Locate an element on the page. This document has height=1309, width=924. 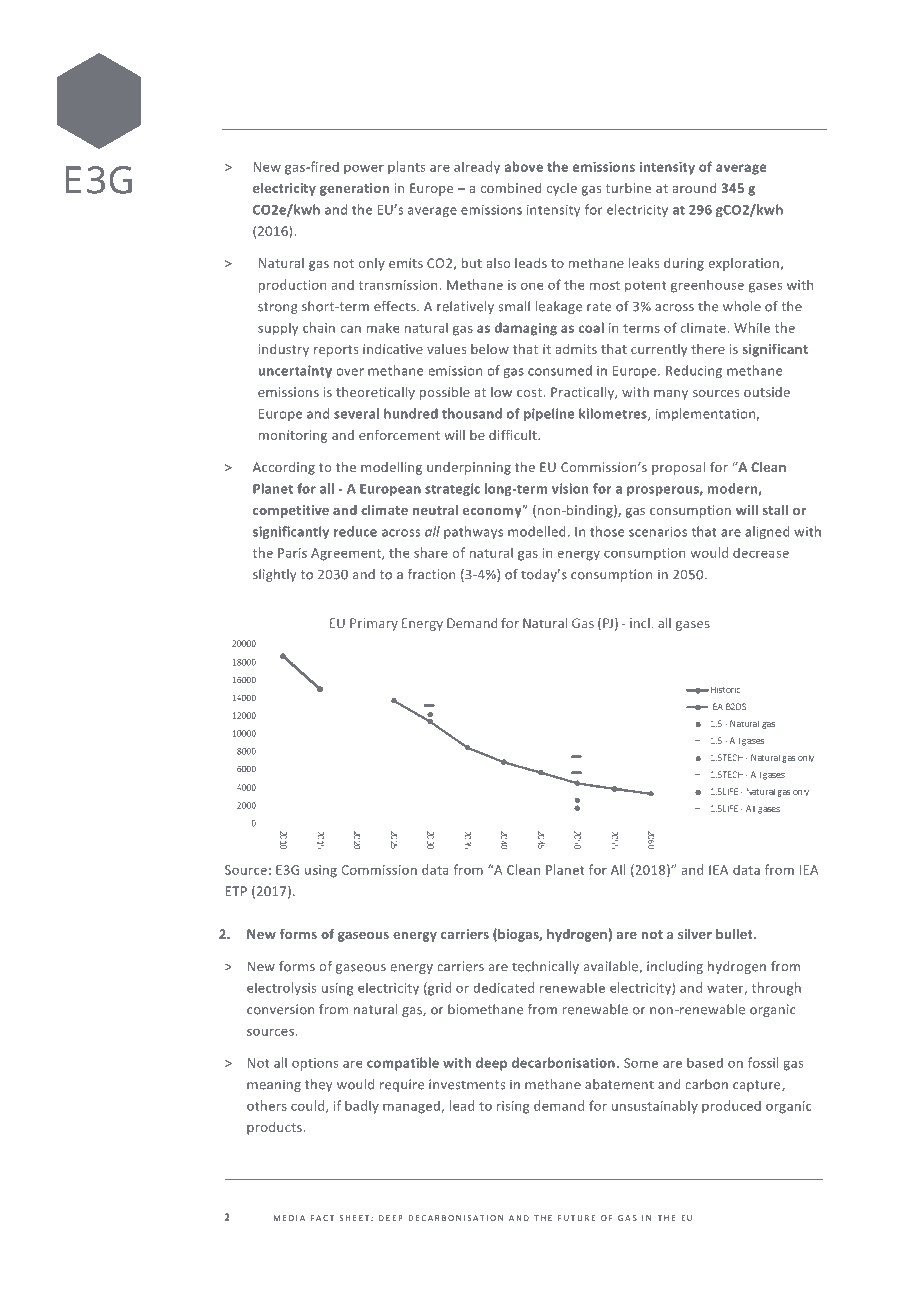
fraction is located at coordinates (432, 574).
